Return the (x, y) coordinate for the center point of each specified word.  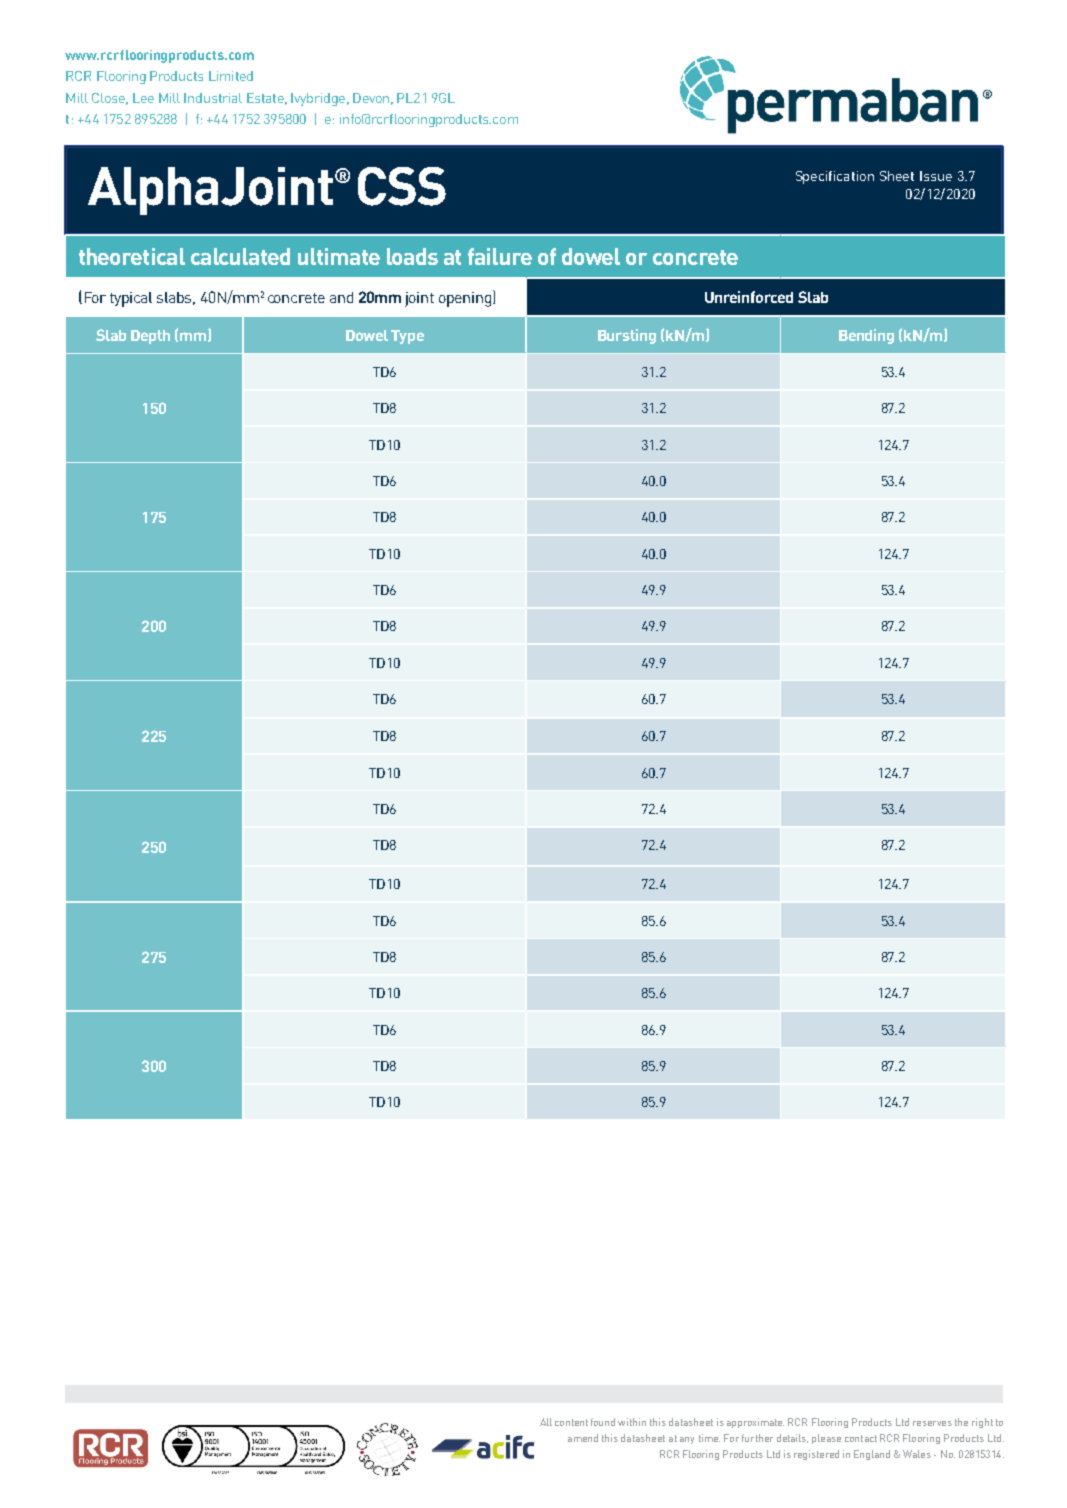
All (546, 1422)
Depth (150, 337)
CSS (402, 186)
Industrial (213, 98)
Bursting (627, 336)
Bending (866, 336)
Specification (835, 177)
